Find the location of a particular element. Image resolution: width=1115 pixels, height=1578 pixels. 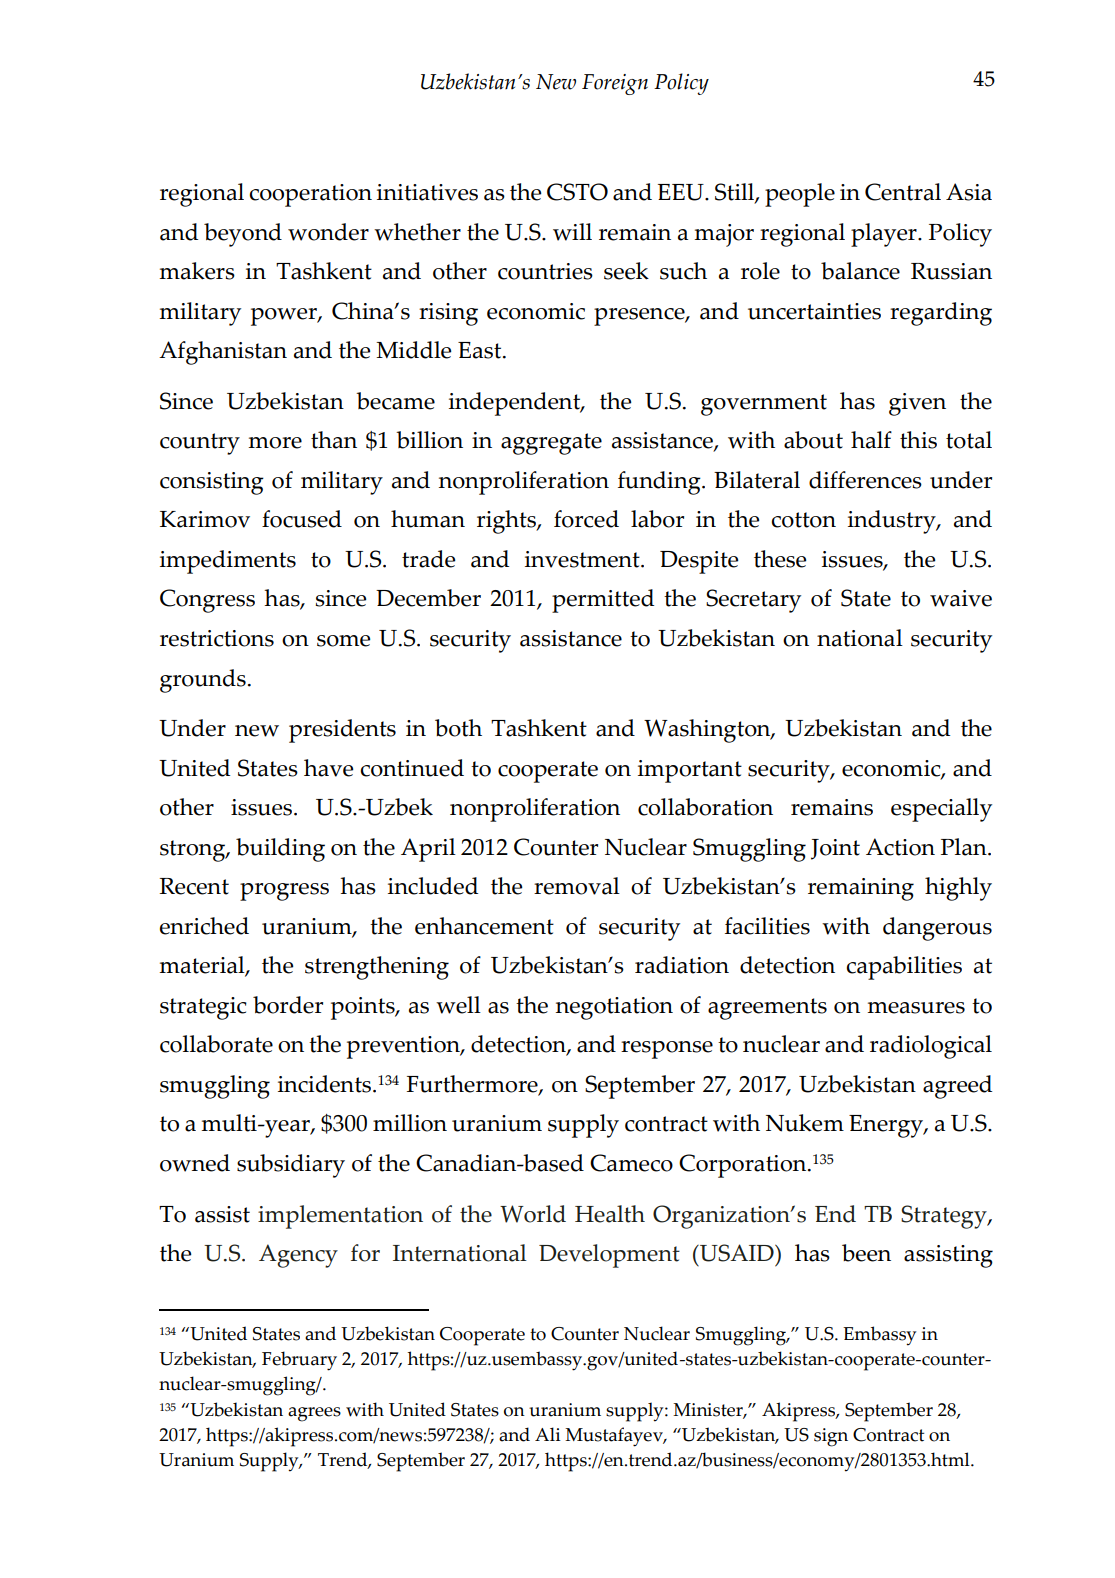

important is located at coordinates (690, 771).
